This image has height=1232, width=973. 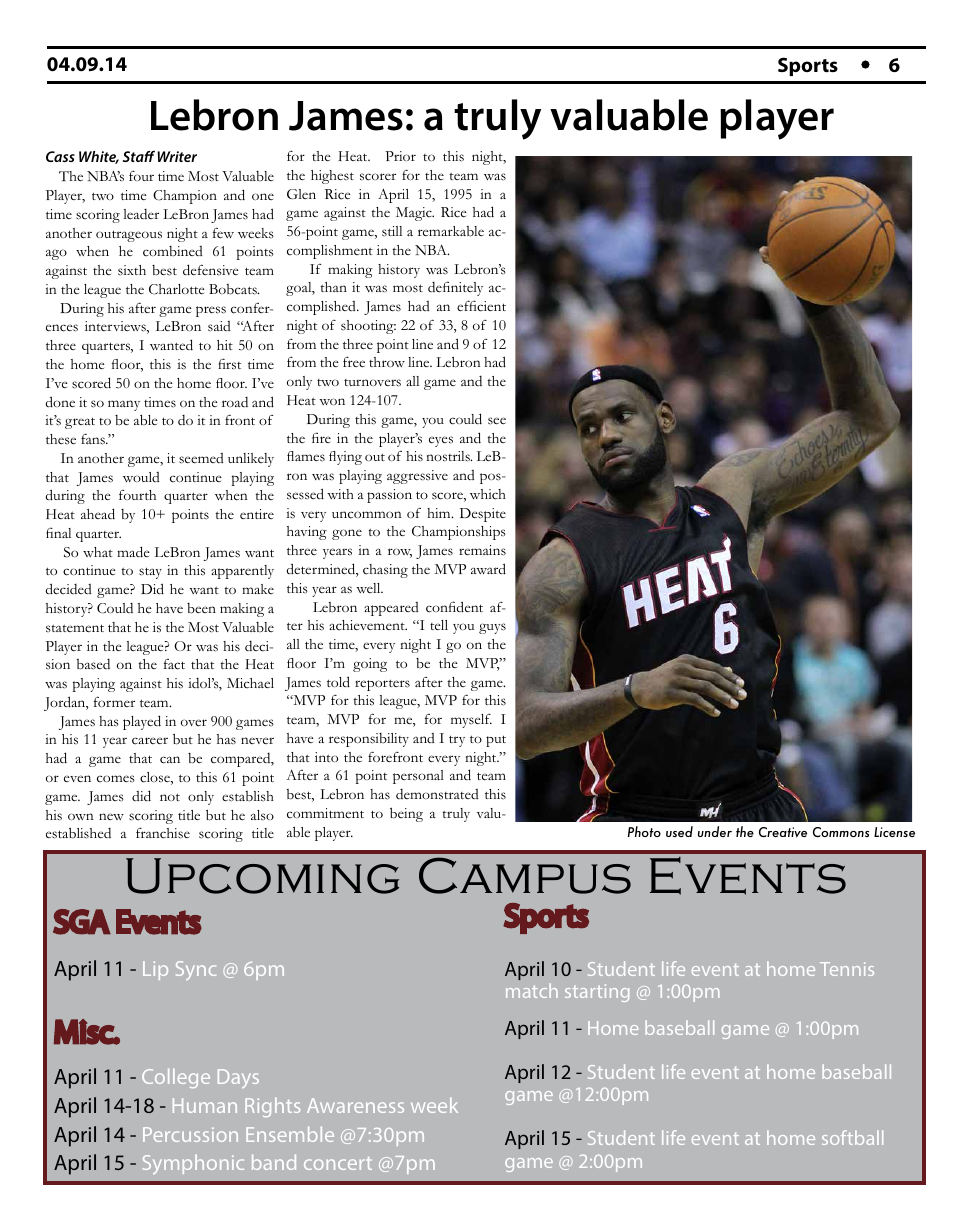 What do you see at coordinates (141, 214) in the image?
I see `leader` at bounding box center [141, 214].
